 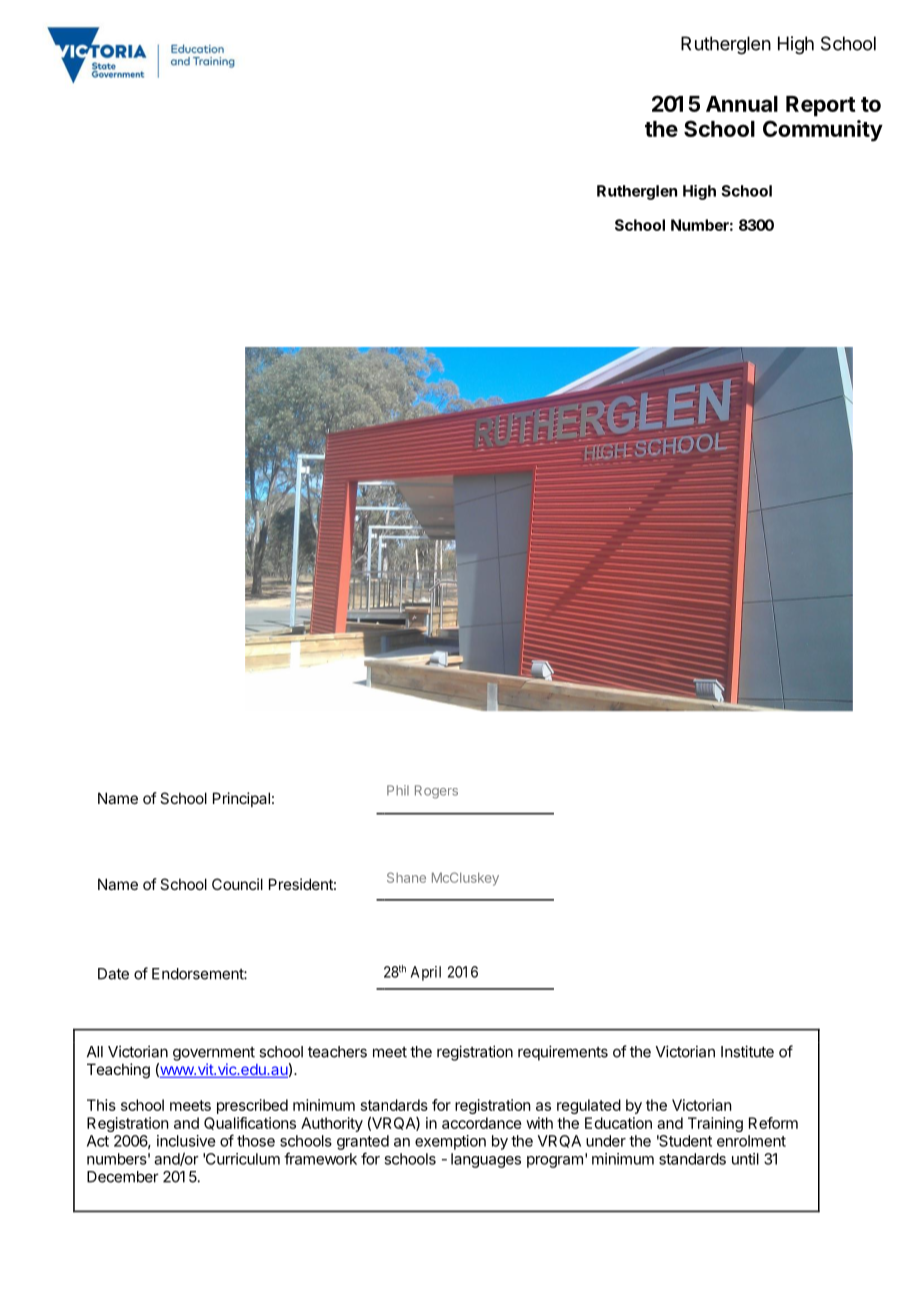 What do you see at coordinates (820, 106) in the screenshot?
I see `Report` at bounding box center [820, 106].
